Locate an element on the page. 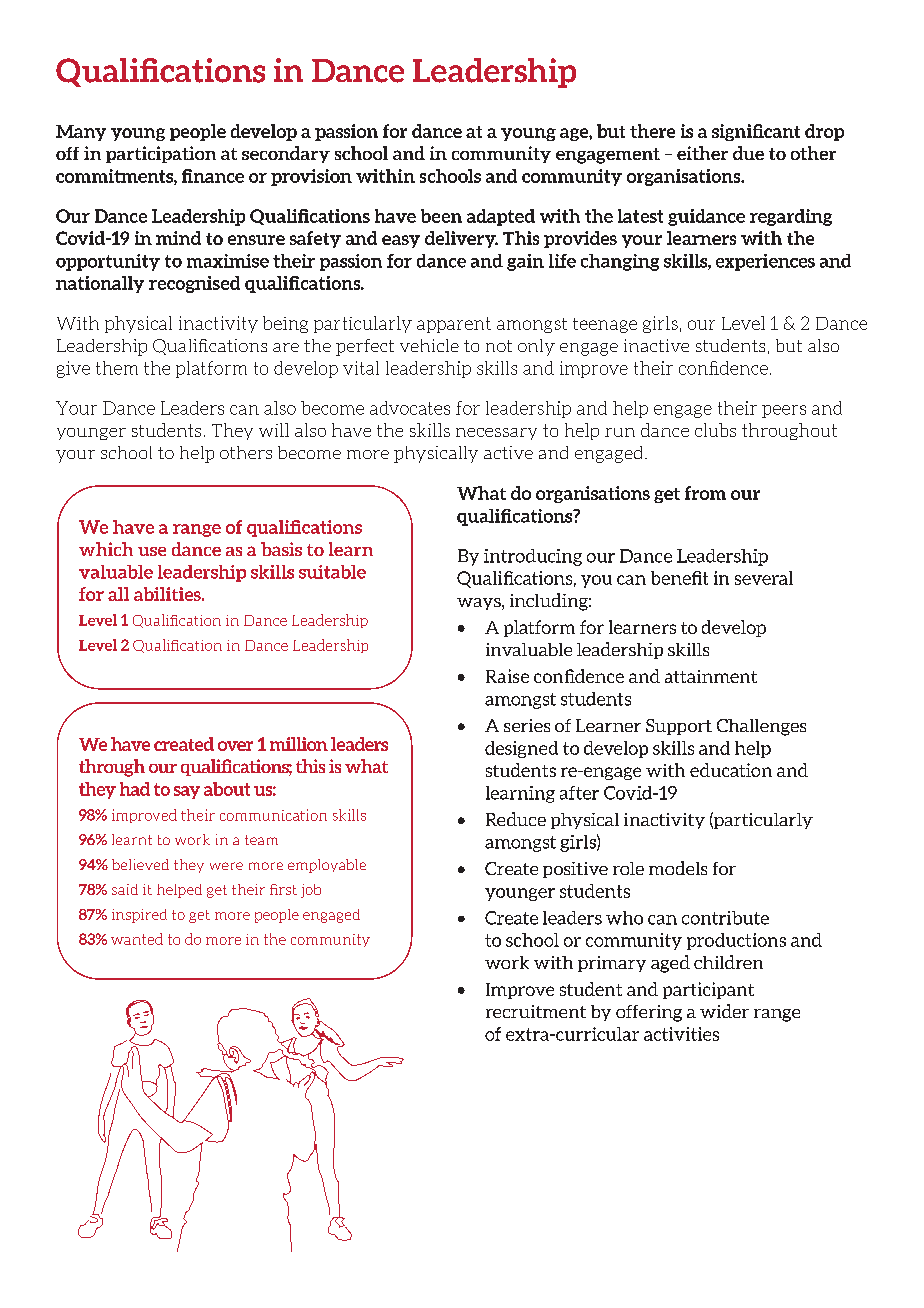 The height and width of the page is (1308, 924). clubs is located at coordinates (715, 430).
